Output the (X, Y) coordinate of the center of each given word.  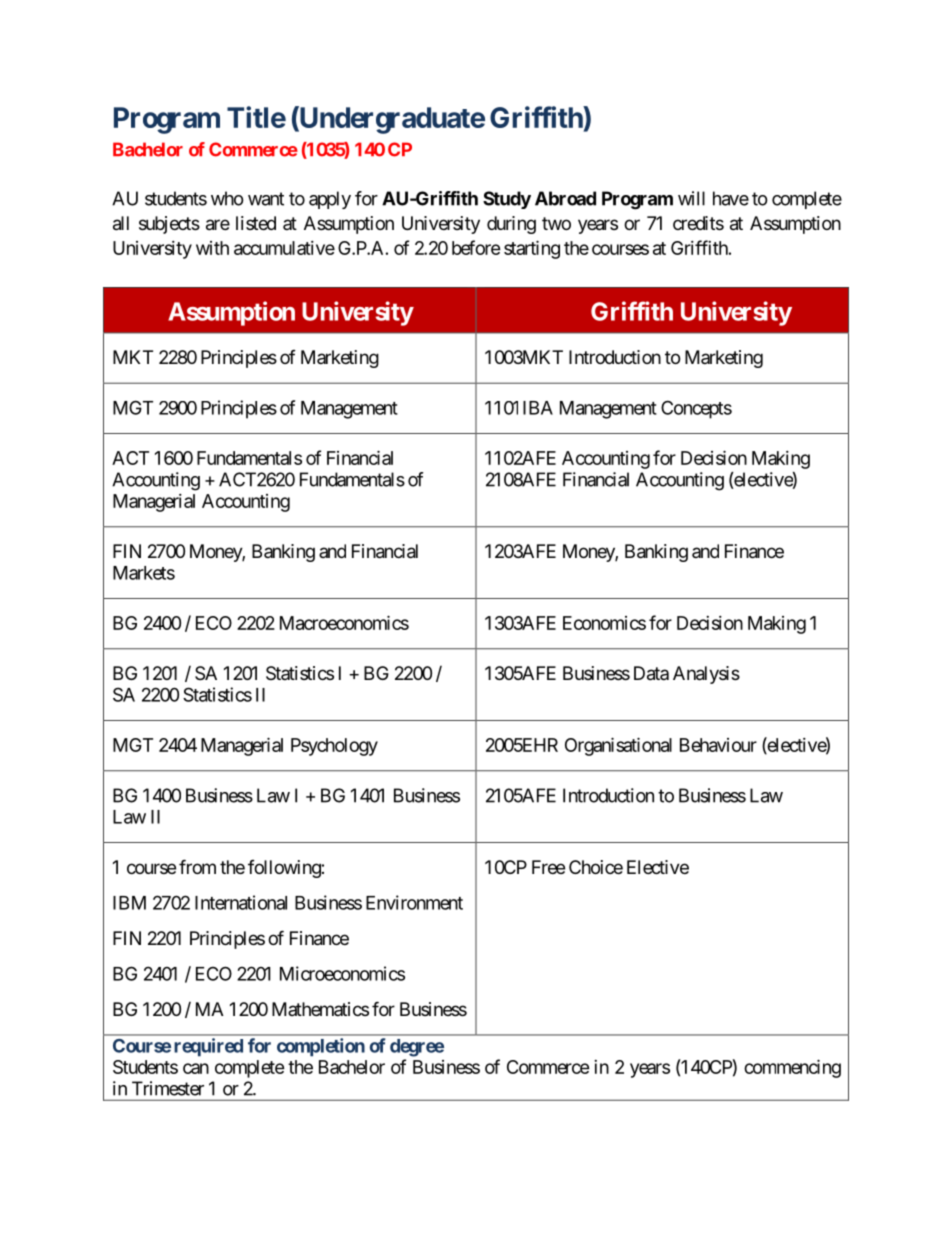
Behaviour (718, 745)
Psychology (334, 747)
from (197, 866)
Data (651, 673)
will (691, 198)
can (196, 1068)
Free (548, 867)
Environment (414, 902)
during (511, 225)
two (556, 223)
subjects (169, 225)
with (212, 248)
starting (532, 249)
